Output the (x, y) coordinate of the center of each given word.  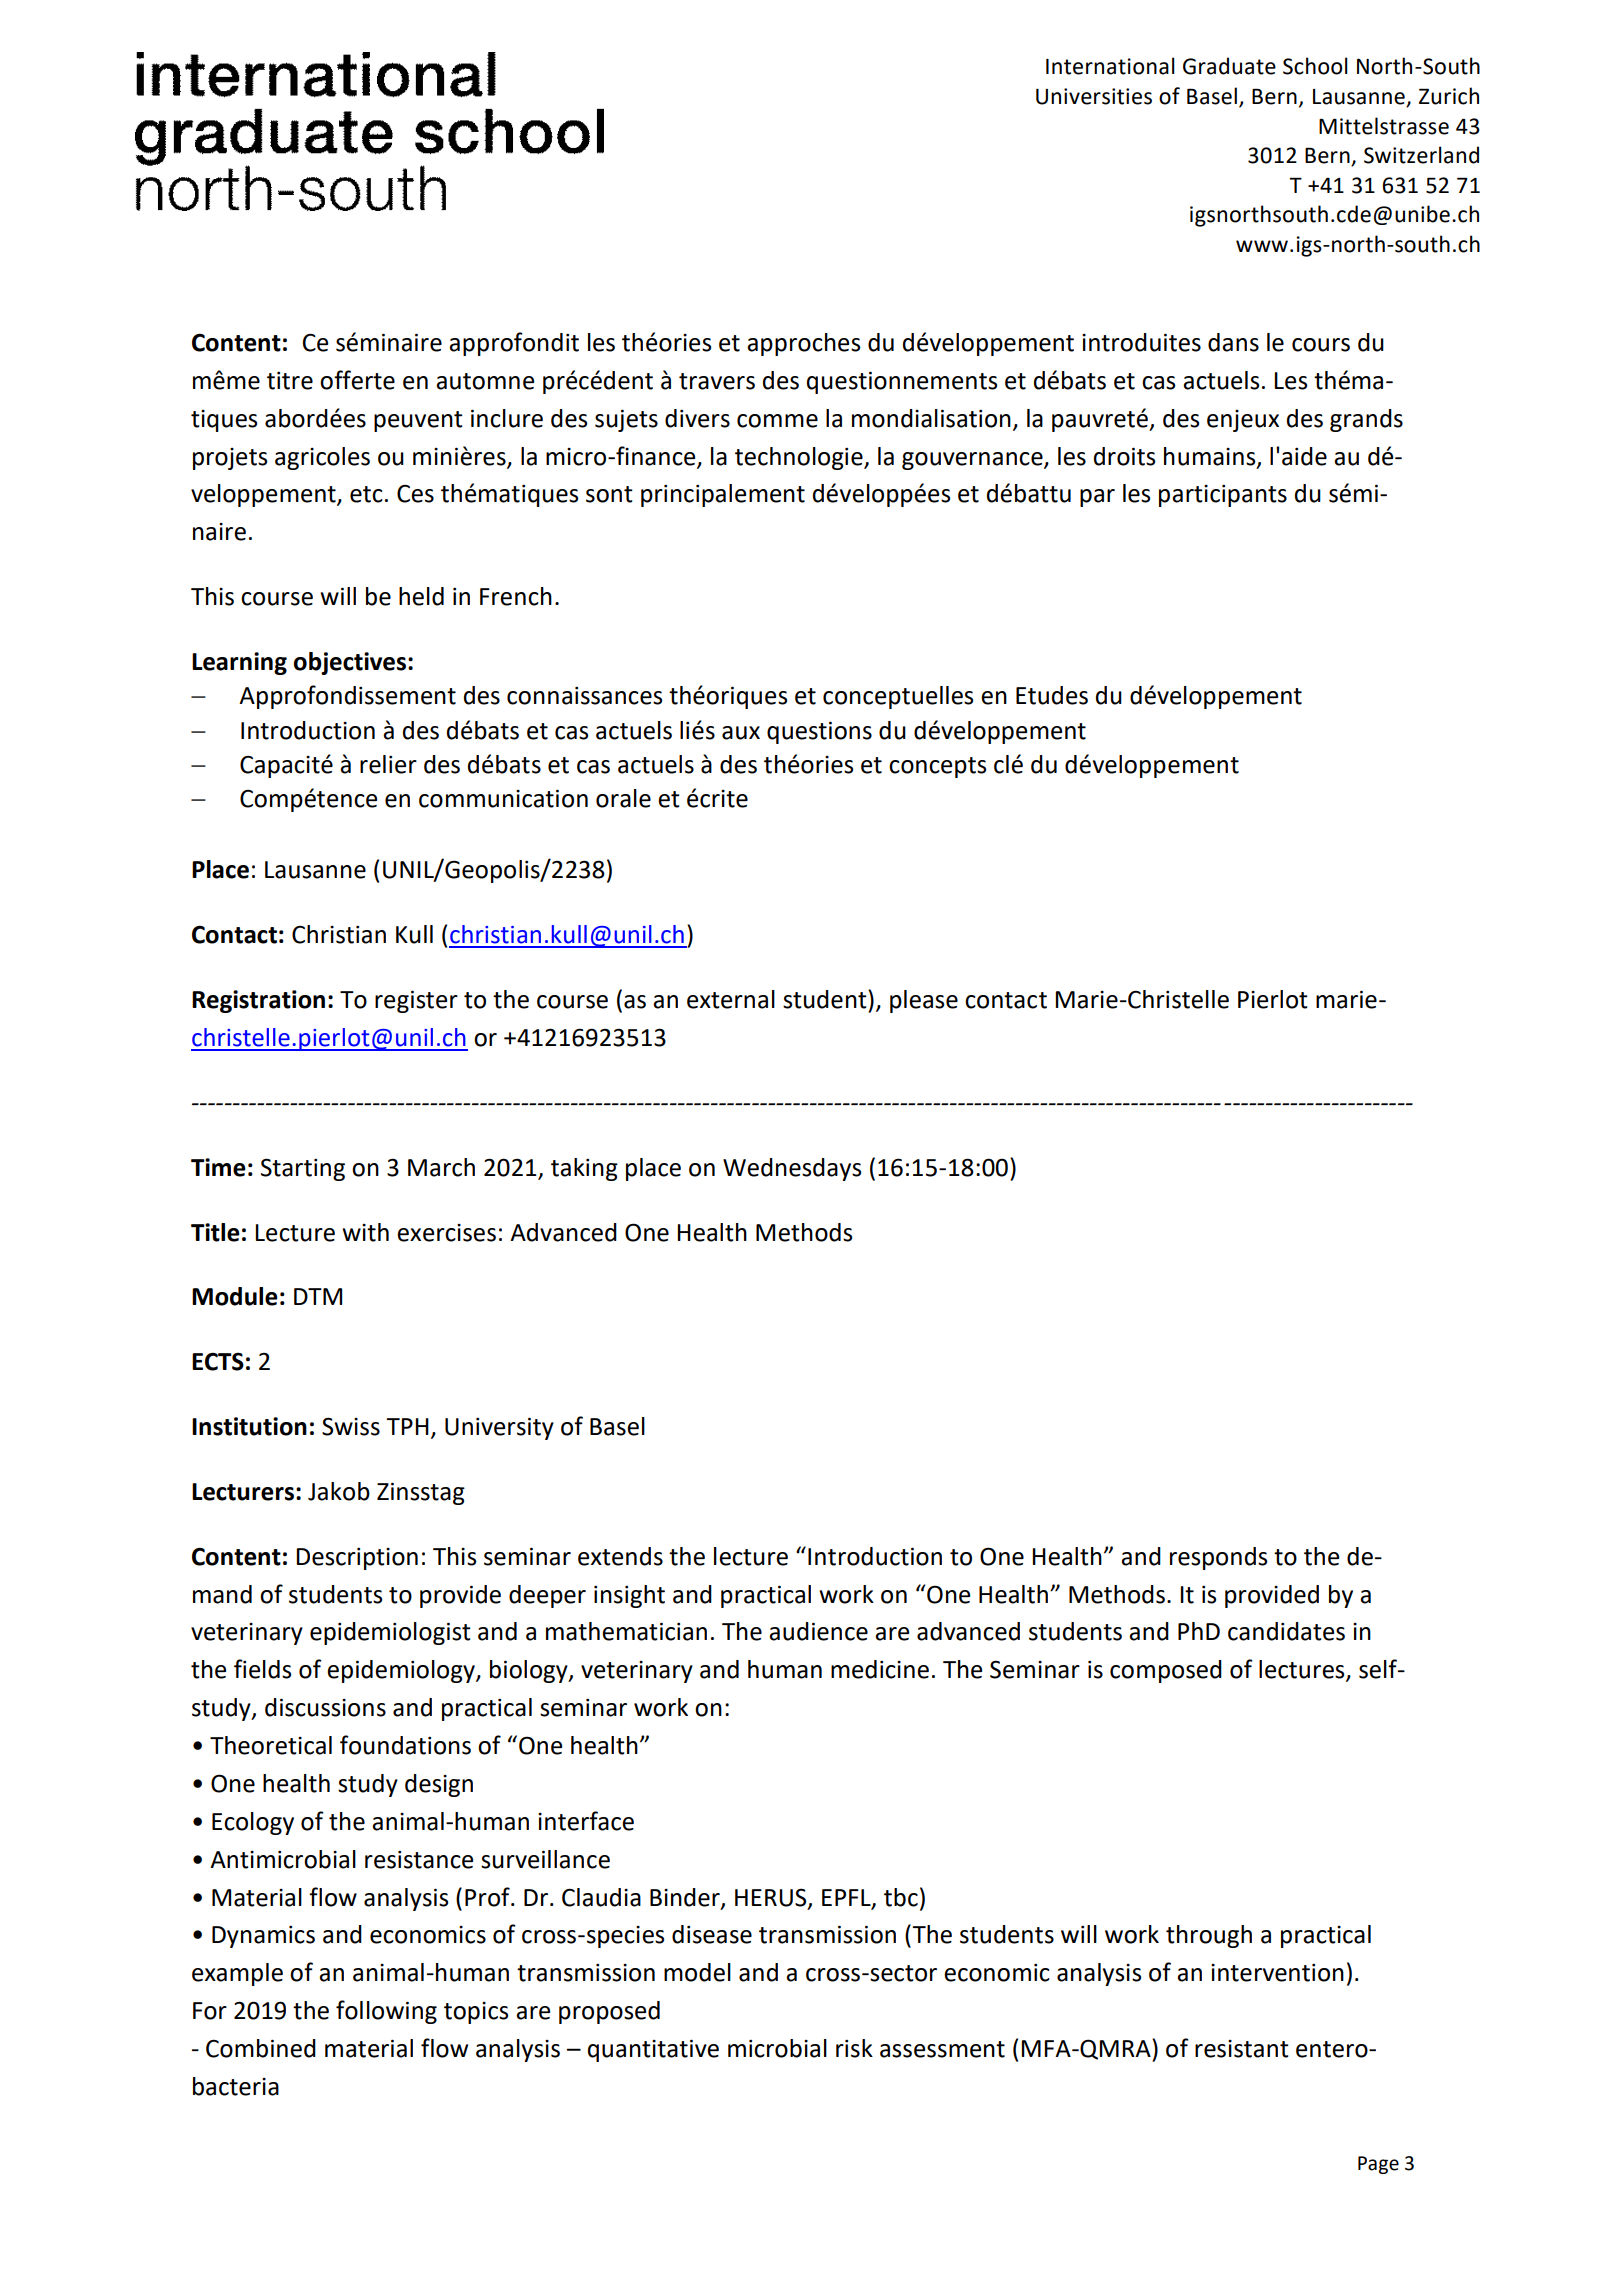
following (386, 2012)
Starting (303, 1169)
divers (697, 418)
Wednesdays (792, 1169)
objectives (350, 663)
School (1315, 66)
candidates (1286, 1631)
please (924, 1001)
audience (818, 1631)
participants (1223, 496)
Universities (1094, 96)
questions (819, 732)
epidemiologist (390, 1633)
